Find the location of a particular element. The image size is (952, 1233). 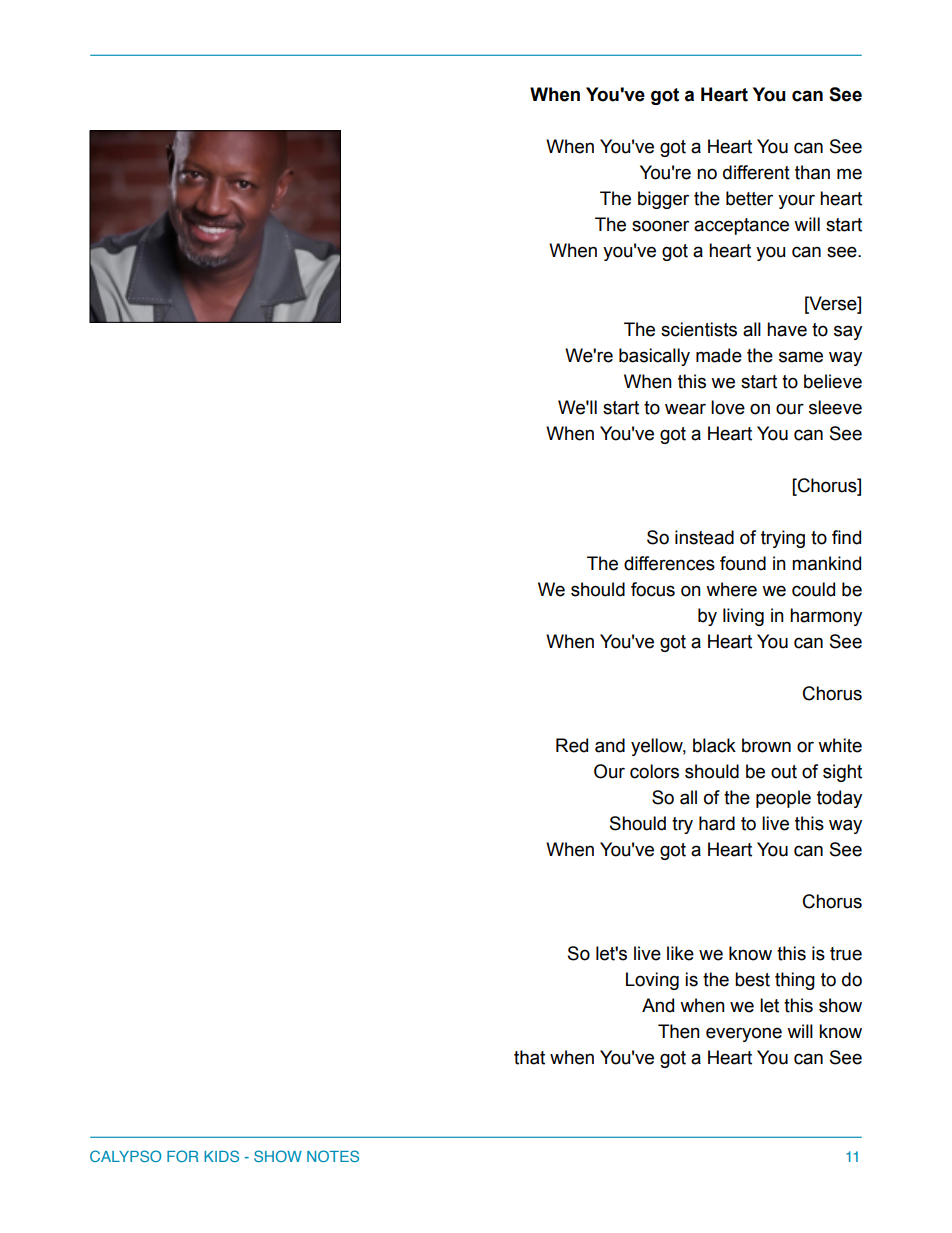

better is located at coordinates (749, 198).
